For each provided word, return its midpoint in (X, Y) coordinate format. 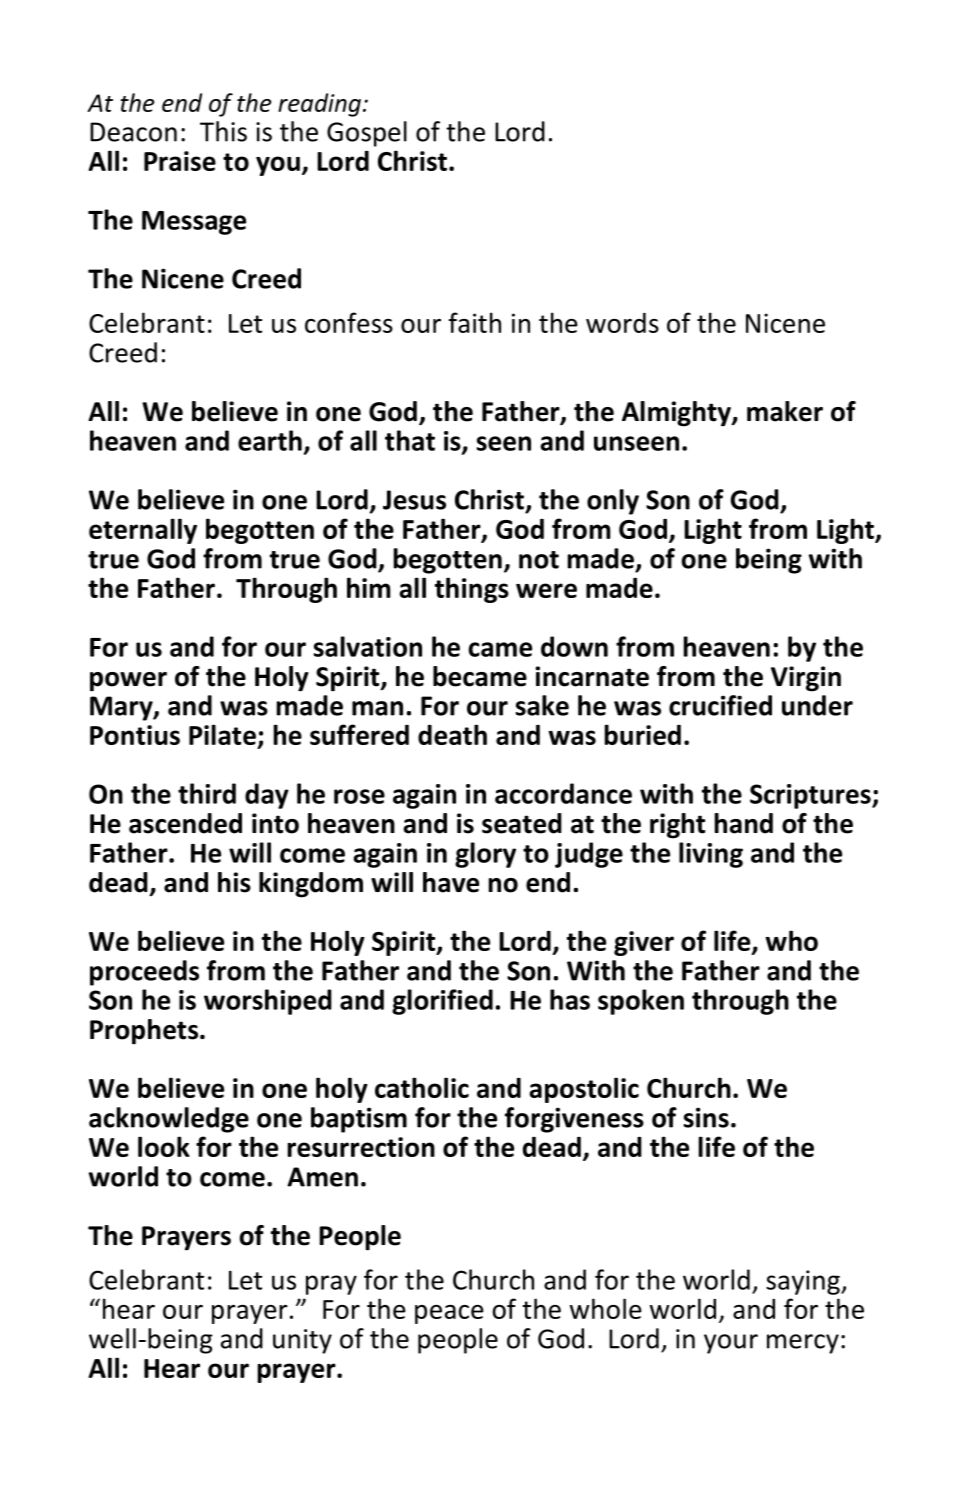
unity (302, 1341)
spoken (641, 1002)
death (452, 734)
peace (449, 1314)
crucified (720, 705)
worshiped (268, 1002)
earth (270, 440)
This (223, 131)
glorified (442, 1002)
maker (785, 411)
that (410, 440)
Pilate (222, 734)
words (622, 323)
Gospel (367, 134)
